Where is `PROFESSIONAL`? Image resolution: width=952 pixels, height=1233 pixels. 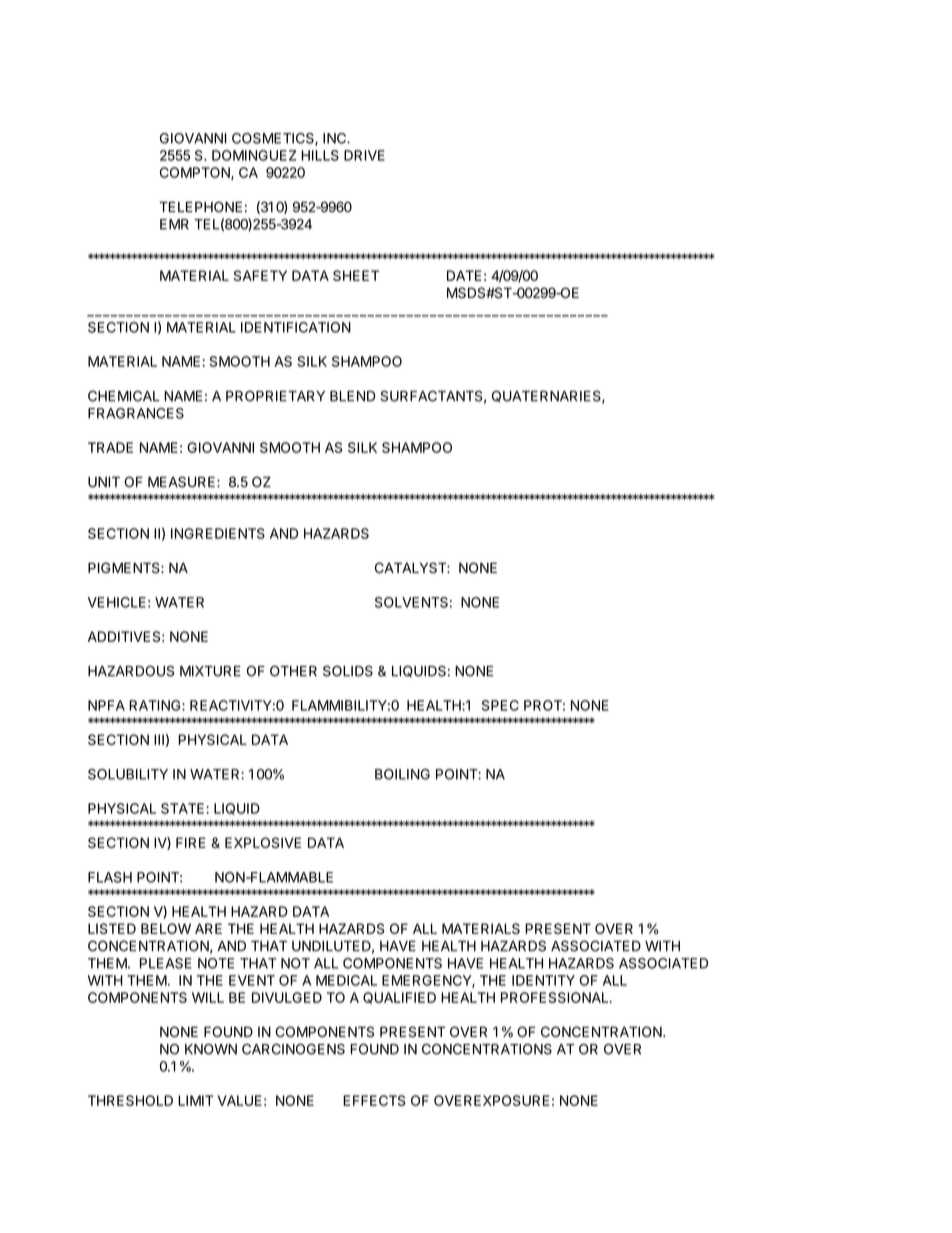
PROFESSIONAL is located at coordinates (556, 997).
